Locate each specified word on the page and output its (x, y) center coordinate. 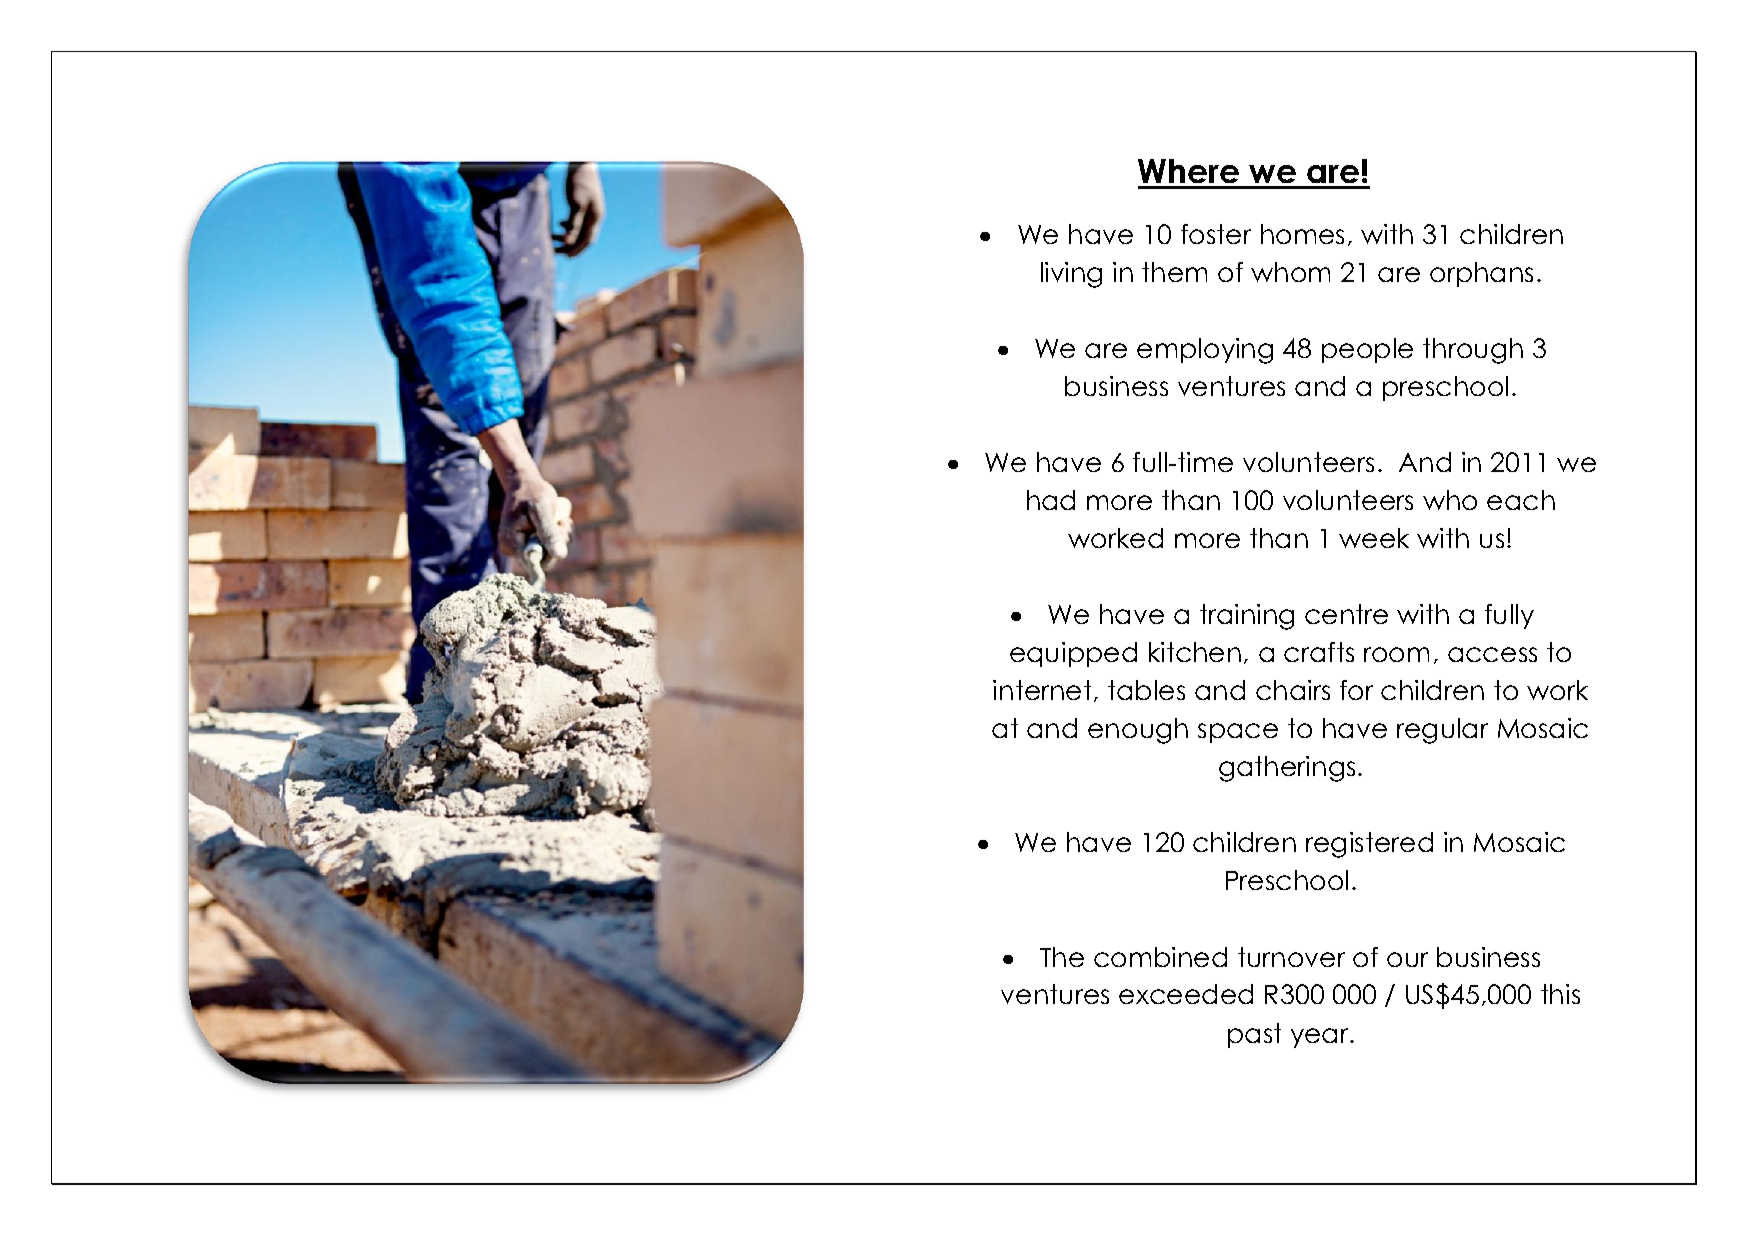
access (1492, 654)
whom (1290, 272)
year (1321, 1038)
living (1071, 275)
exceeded (1186, 994)
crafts (1319, 652)
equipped (1073, 654)
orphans (1481, 274)
